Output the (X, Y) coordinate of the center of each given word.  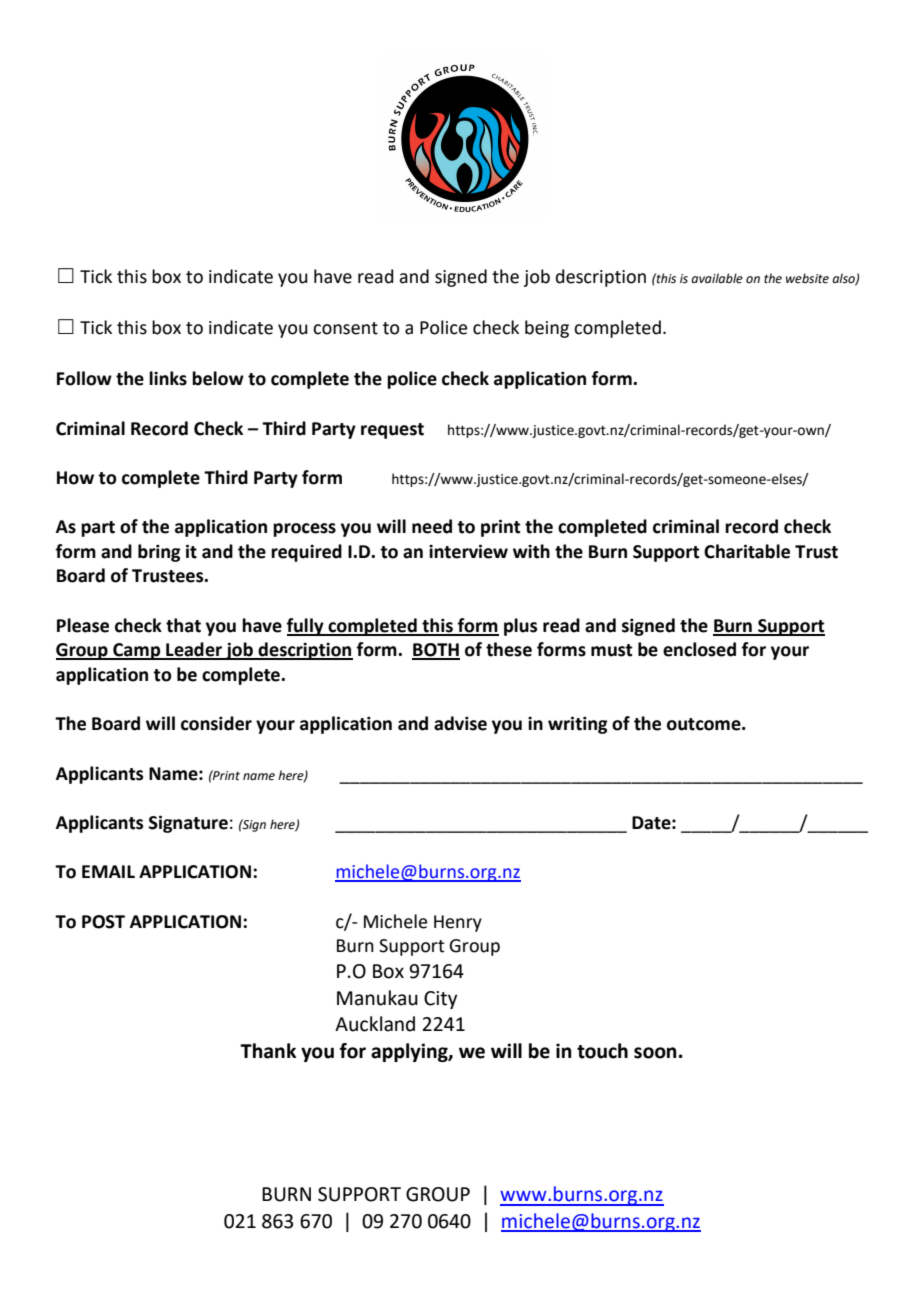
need (432, 526)
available (717, 278)
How (75, 478)
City (440, 1000)
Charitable (747, 551)
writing (578, 725)
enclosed (699, 649)
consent (345, 328)
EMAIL (108, 871)
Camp (137, 651)
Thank (268, 1051)
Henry (458, 923)
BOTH (436, 651)
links (168, 378)
